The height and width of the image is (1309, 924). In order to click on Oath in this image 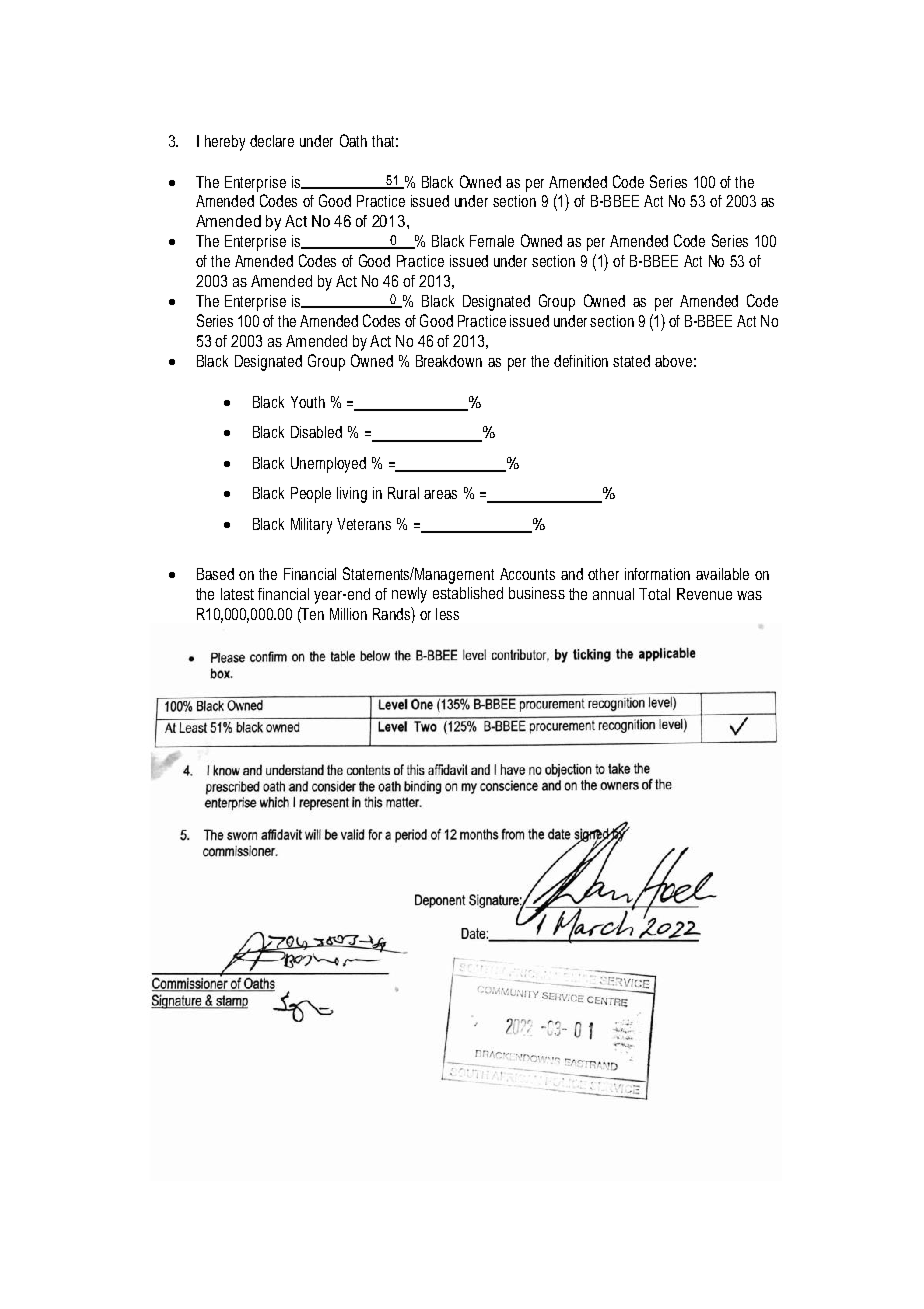, I will do `click(353, 140)`.
